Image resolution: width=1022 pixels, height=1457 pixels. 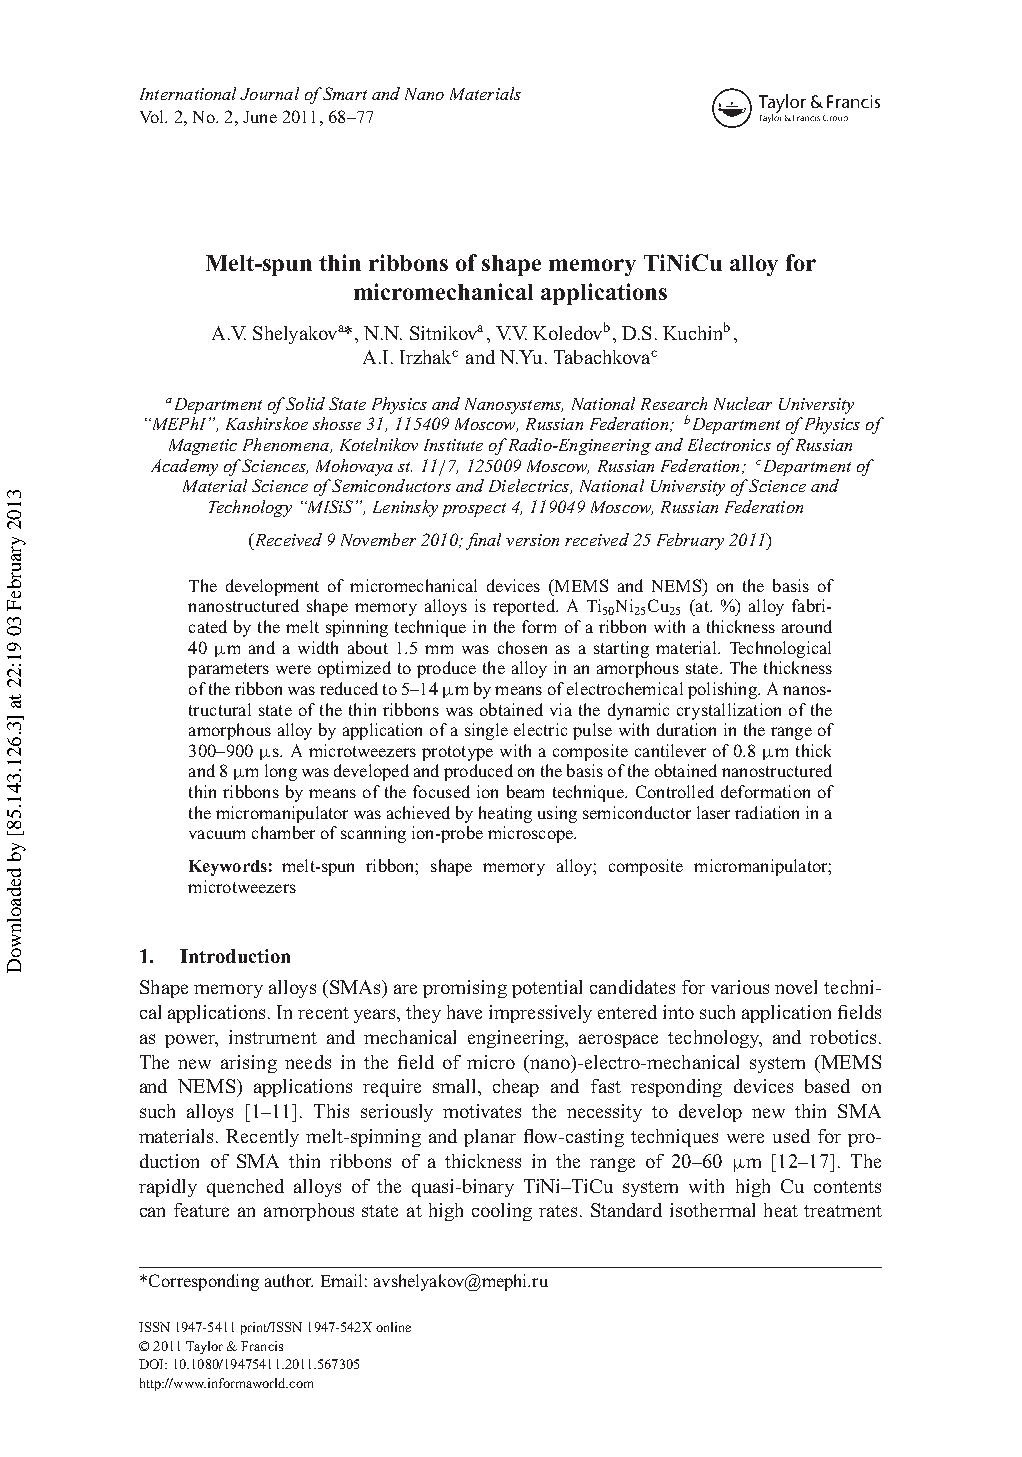 What do you see at coordinates (262, 1346) in the screenshot?
I see `Francis` at bounding box center [262, 1346].
